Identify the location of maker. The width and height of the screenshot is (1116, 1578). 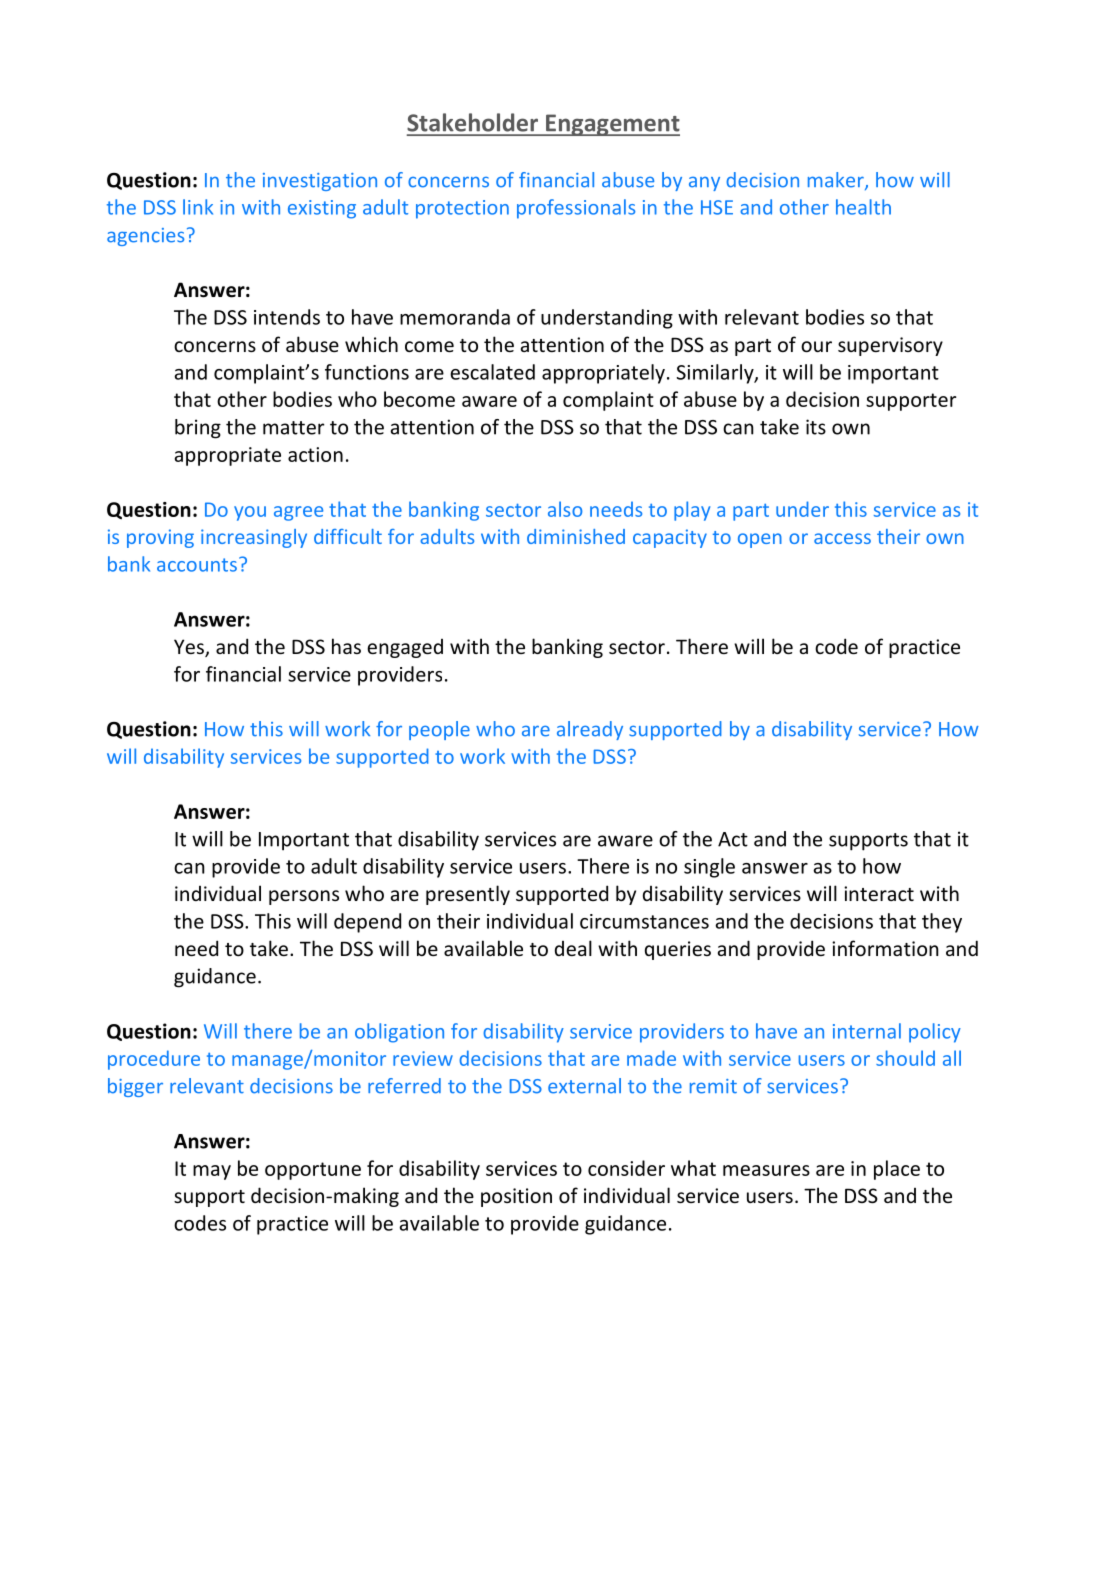
(837, 181).
